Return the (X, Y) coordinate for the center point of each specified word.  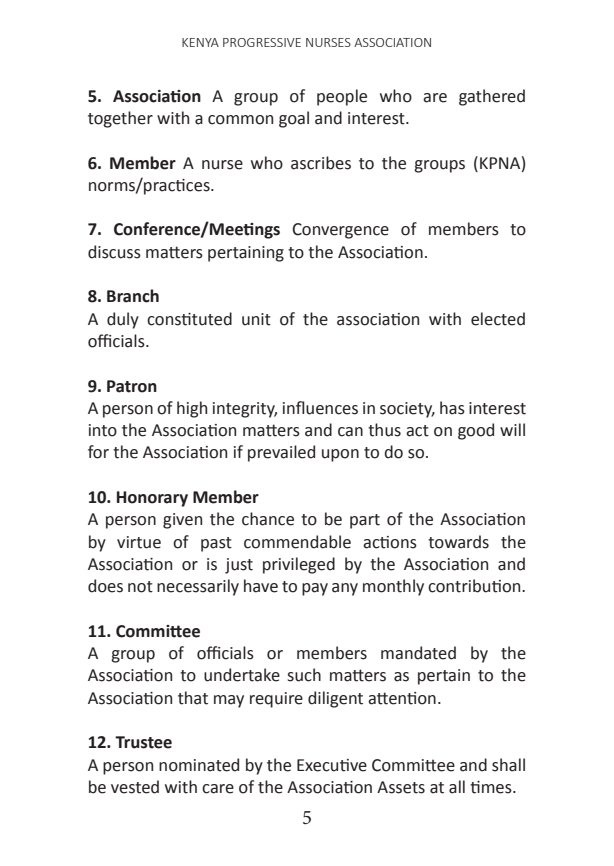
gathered (492, 97)
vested (135, 787)
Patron (132, 386)
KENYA (200, 42)
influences (320, 408)
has (452, 408)
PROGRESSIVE (262, 42)
